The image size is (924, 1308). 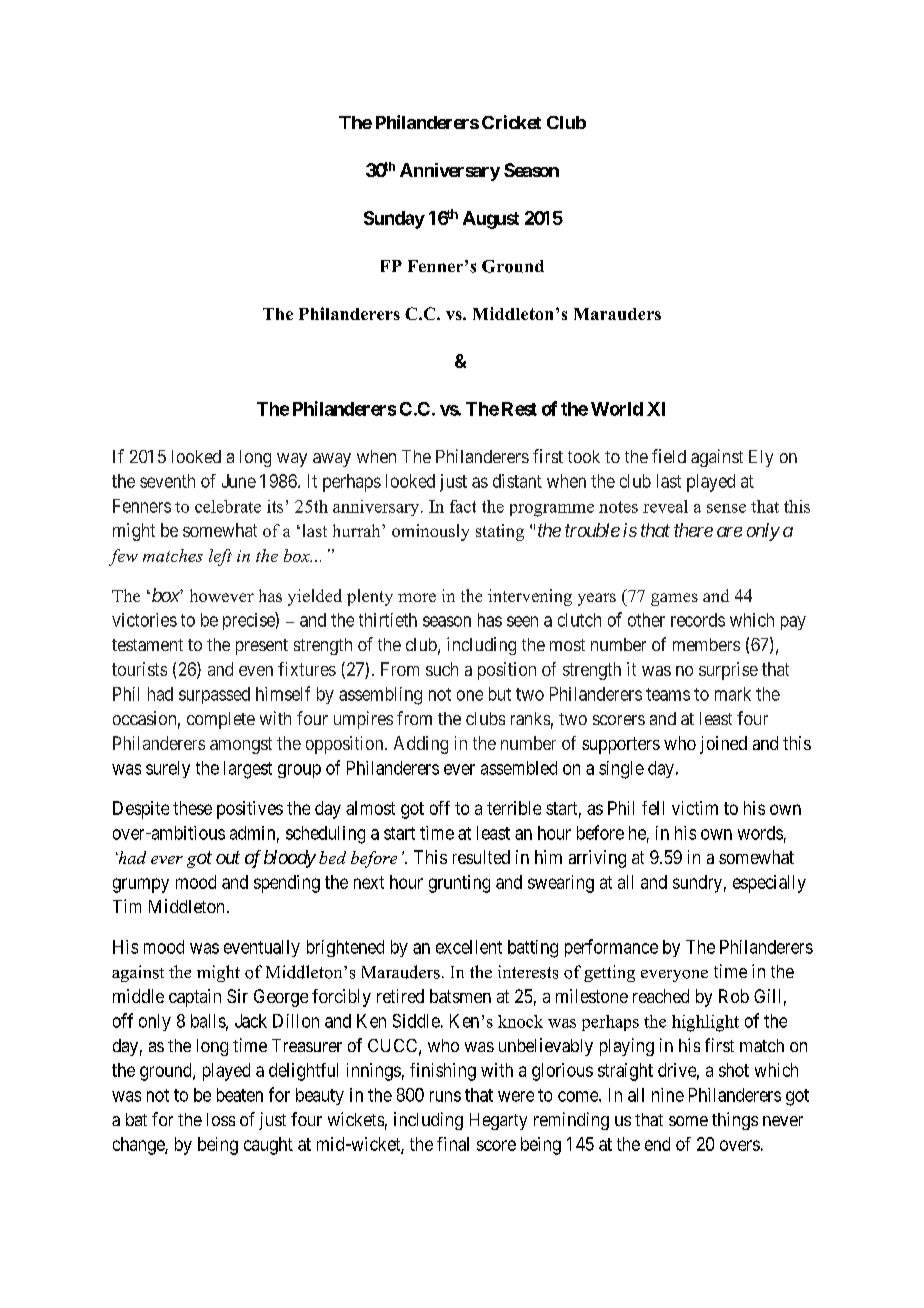 What do you see at coordinates (769, 884) in the screenshot?
I see `especially` at bounding box center [769, 884].
